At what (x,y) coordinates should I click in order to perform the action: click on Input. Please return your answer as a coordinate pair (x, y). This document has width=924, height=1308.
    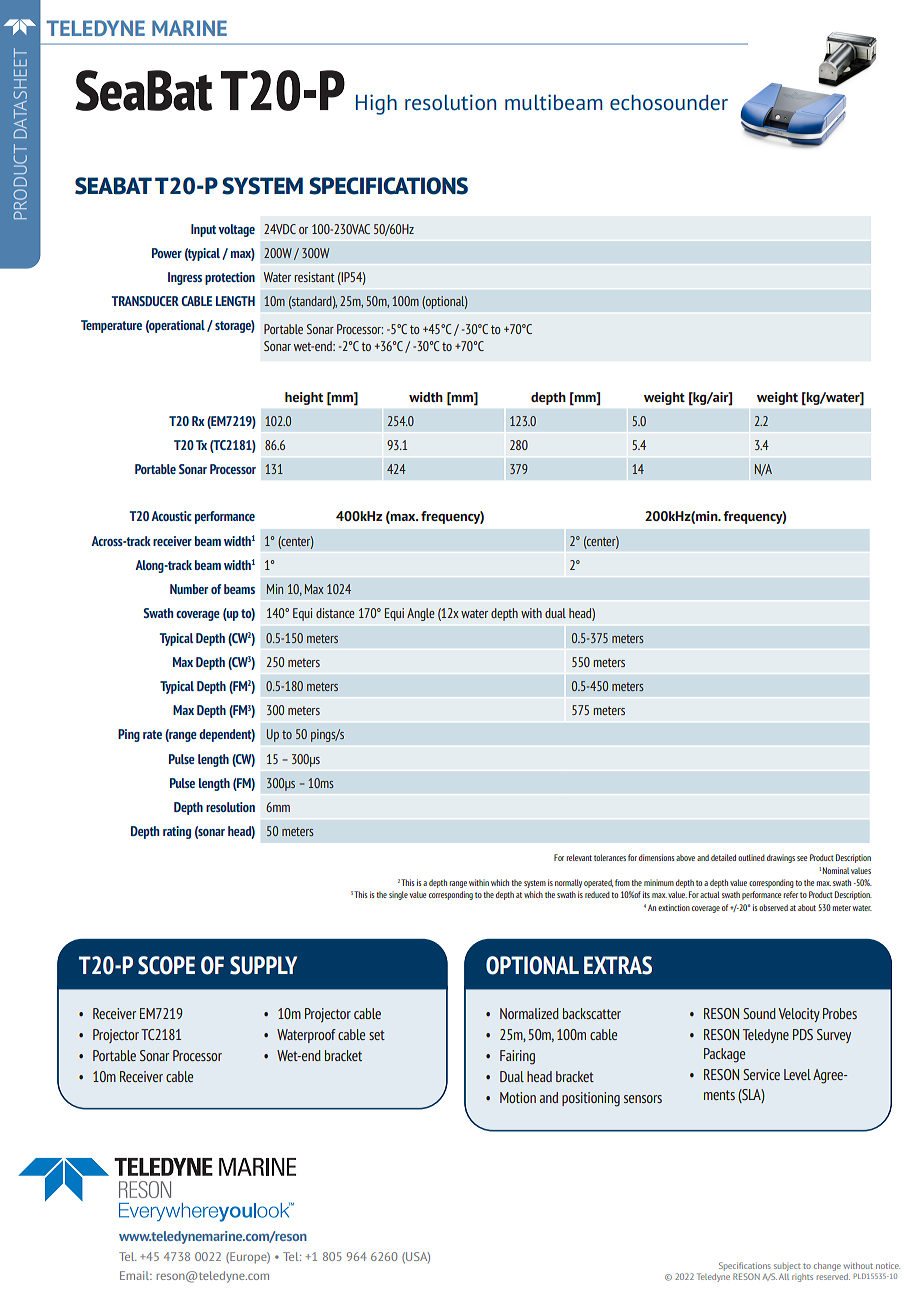
    Looking at the image, I should click on (203, 230).
